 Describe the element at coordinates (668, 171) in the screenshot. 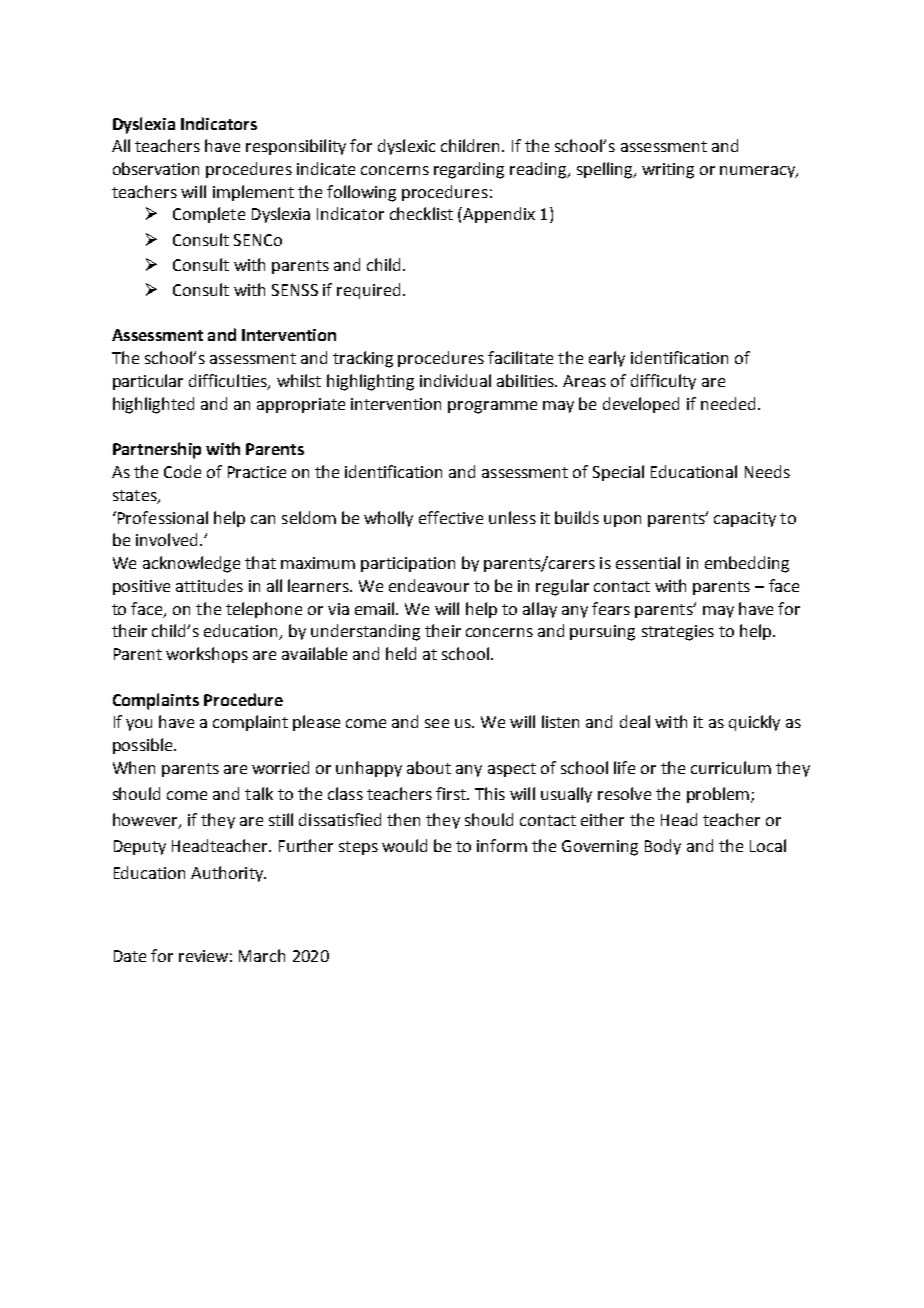

I see `writing` at that location.
